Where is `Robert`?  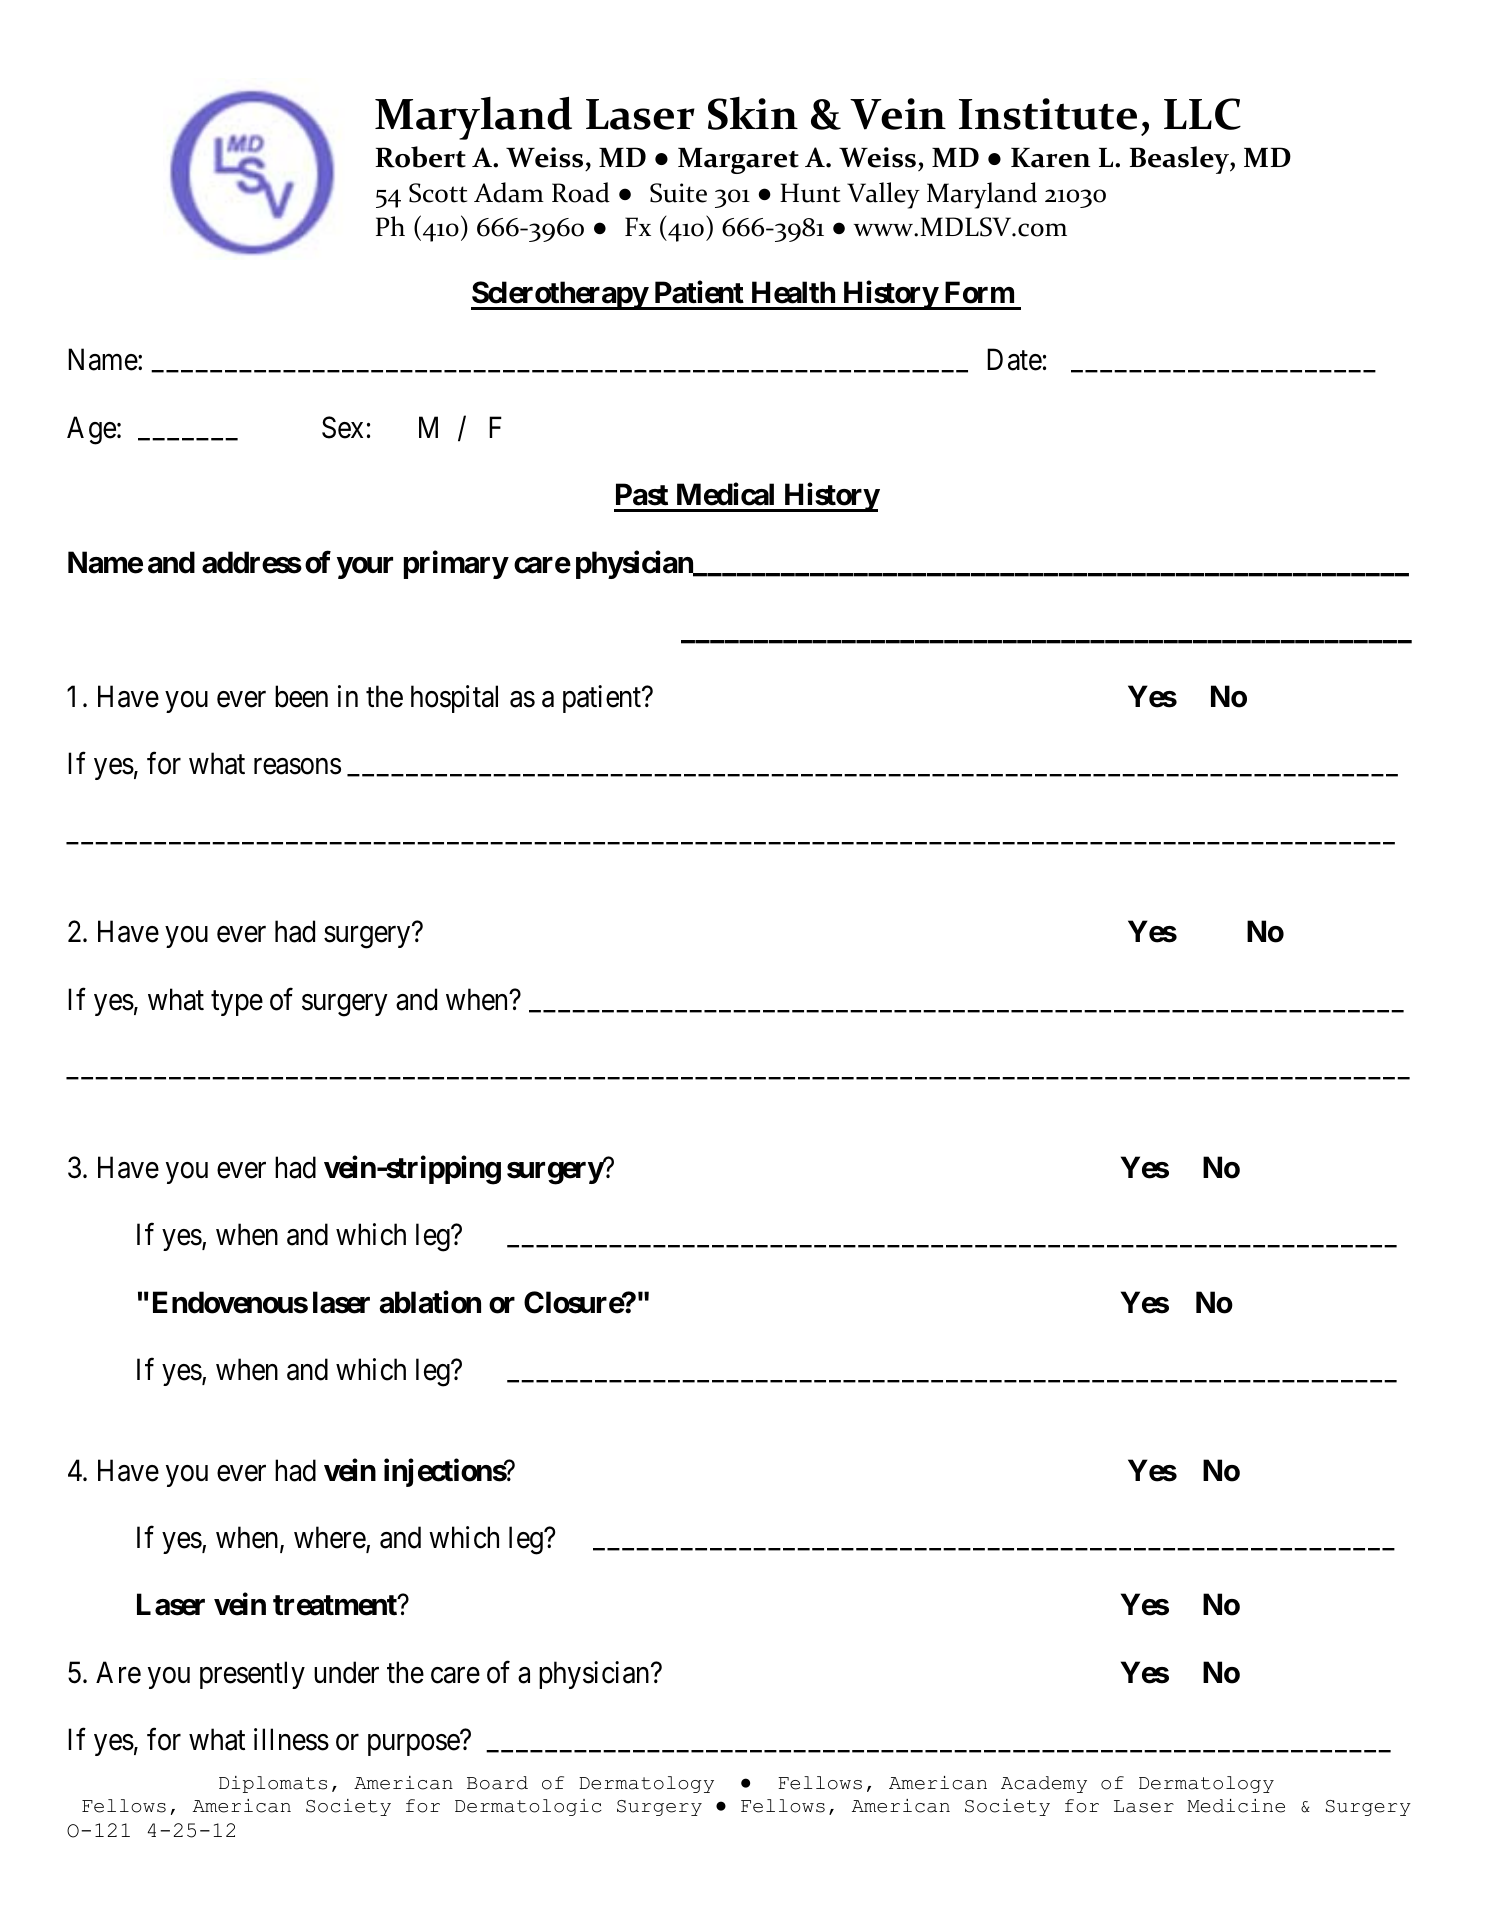
Robert is located at coordinates (421, 157).
